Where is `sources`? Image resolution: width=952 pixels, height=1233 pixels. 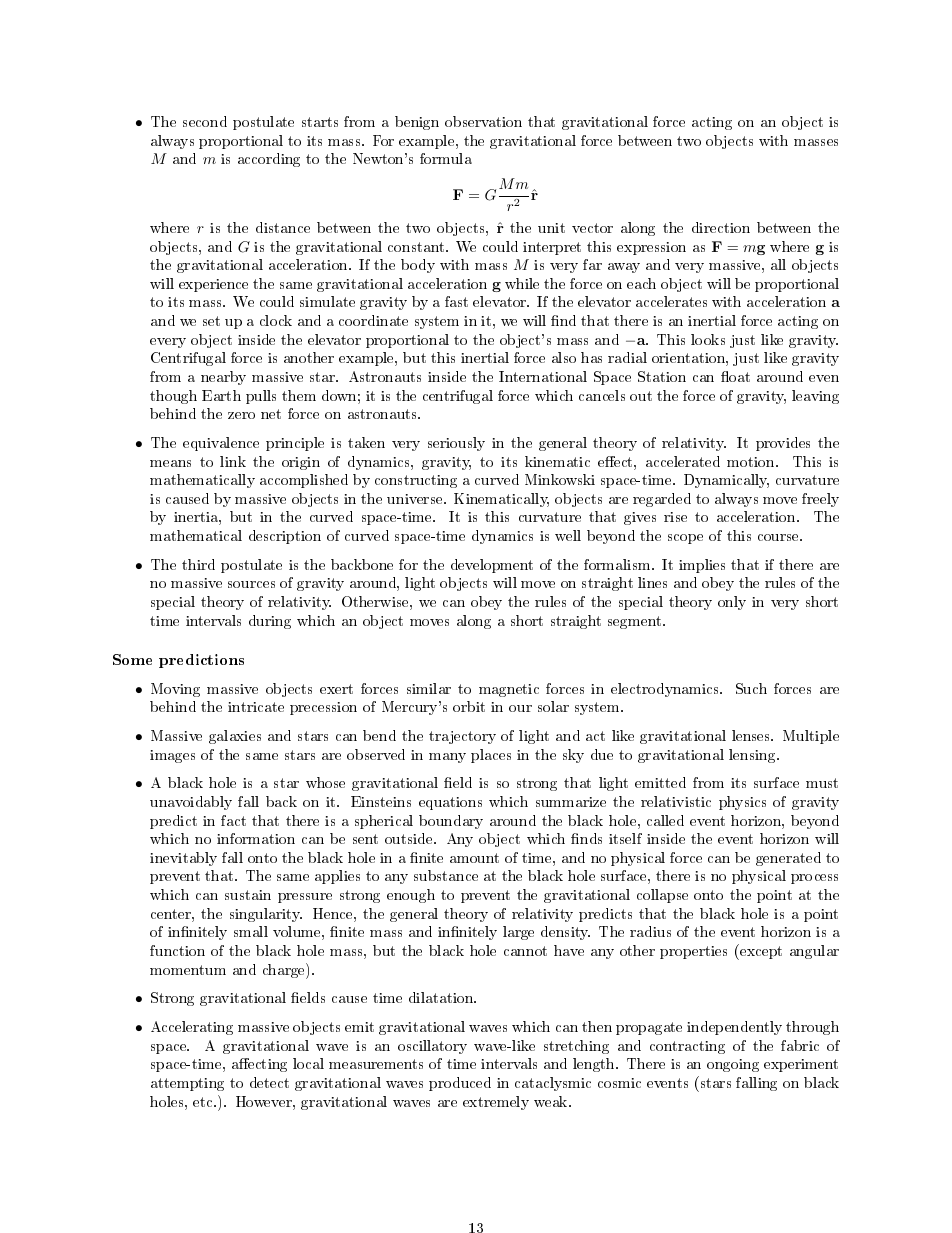 sources is located at coordinates (251, 584).
